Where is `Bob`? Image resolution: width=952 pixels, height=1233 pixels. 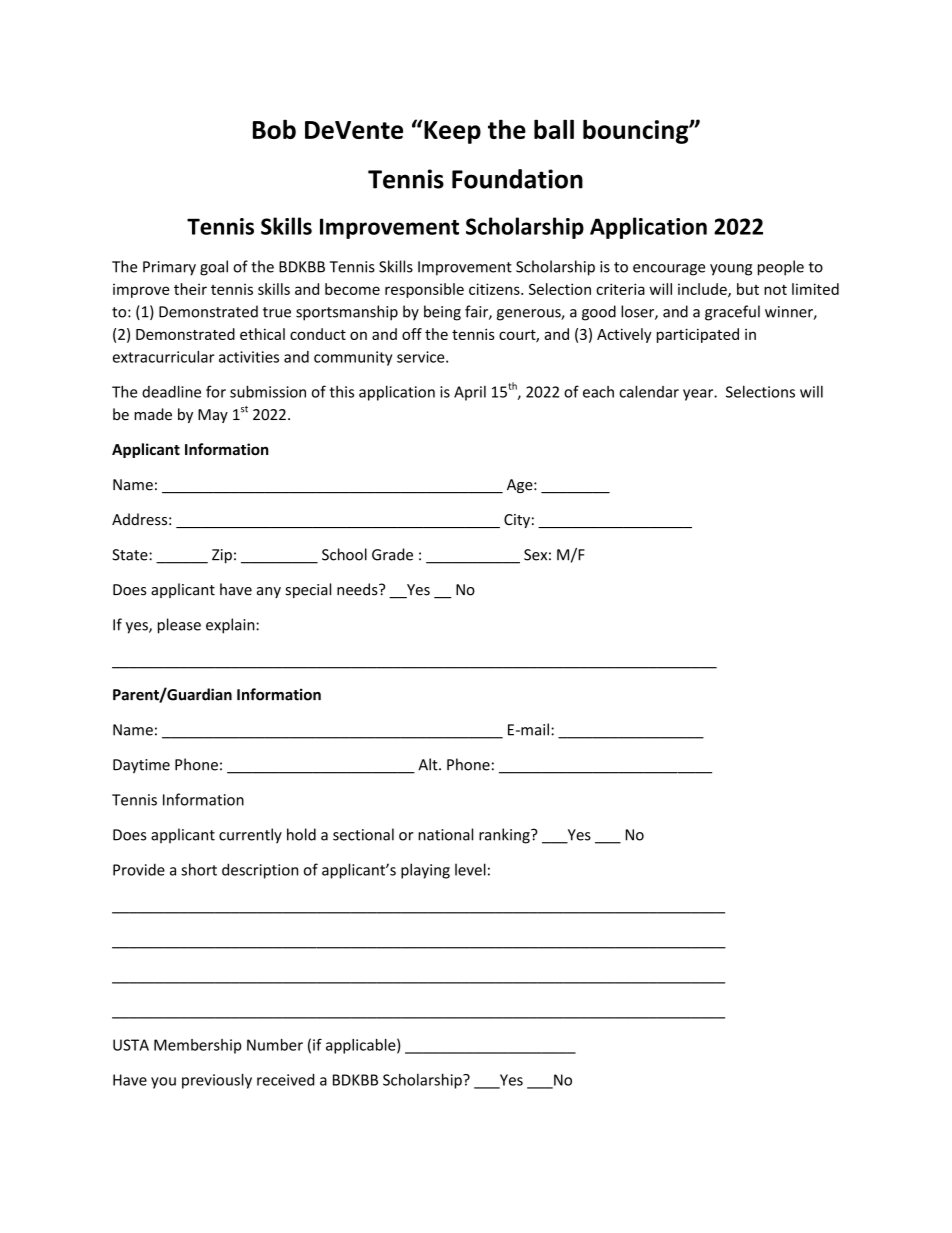
Bob is located at coordinates (274, 129).
